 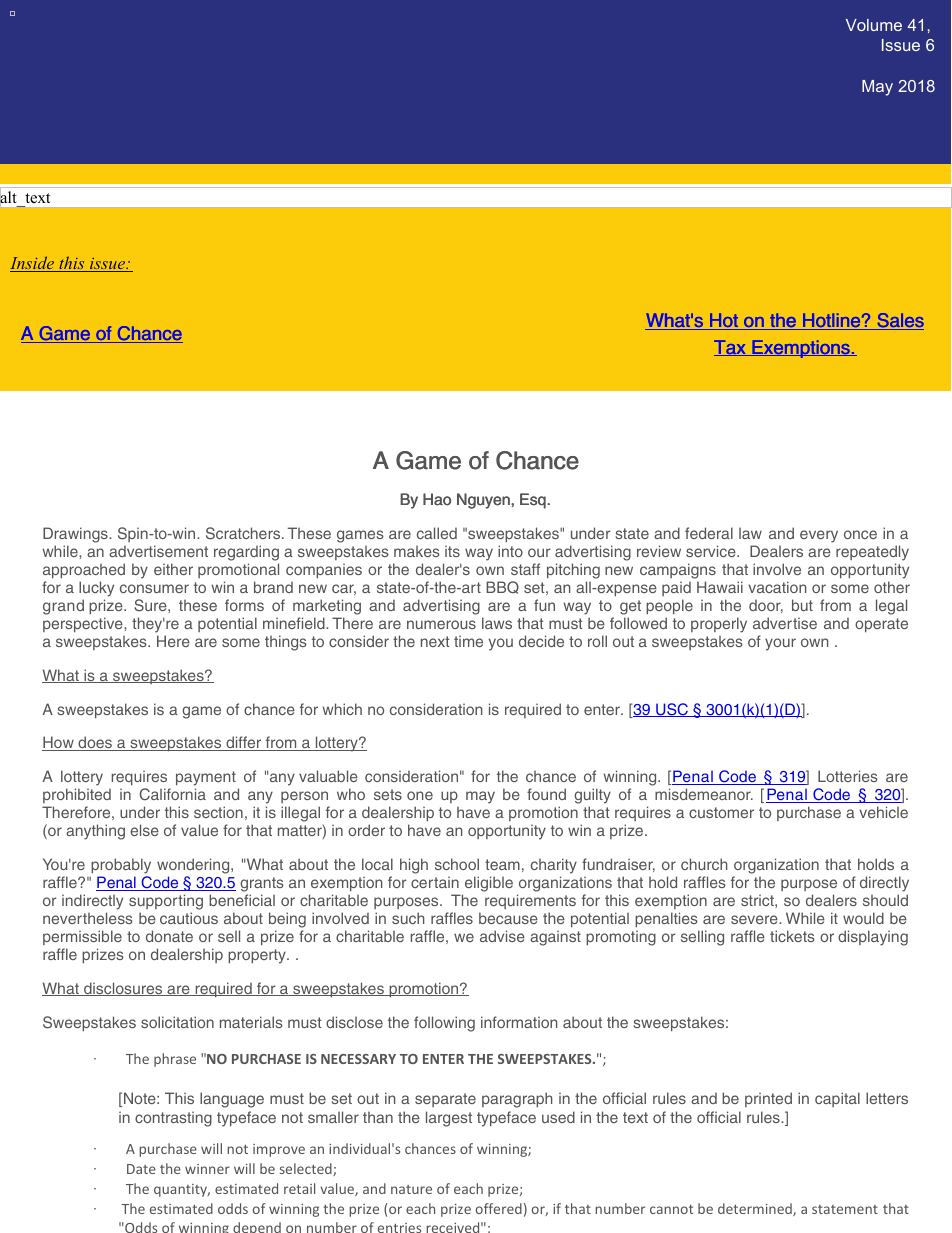 What do you see at coordinates (154, 588) in the document?
I see `consumer` at bounding box center [154, 588].
